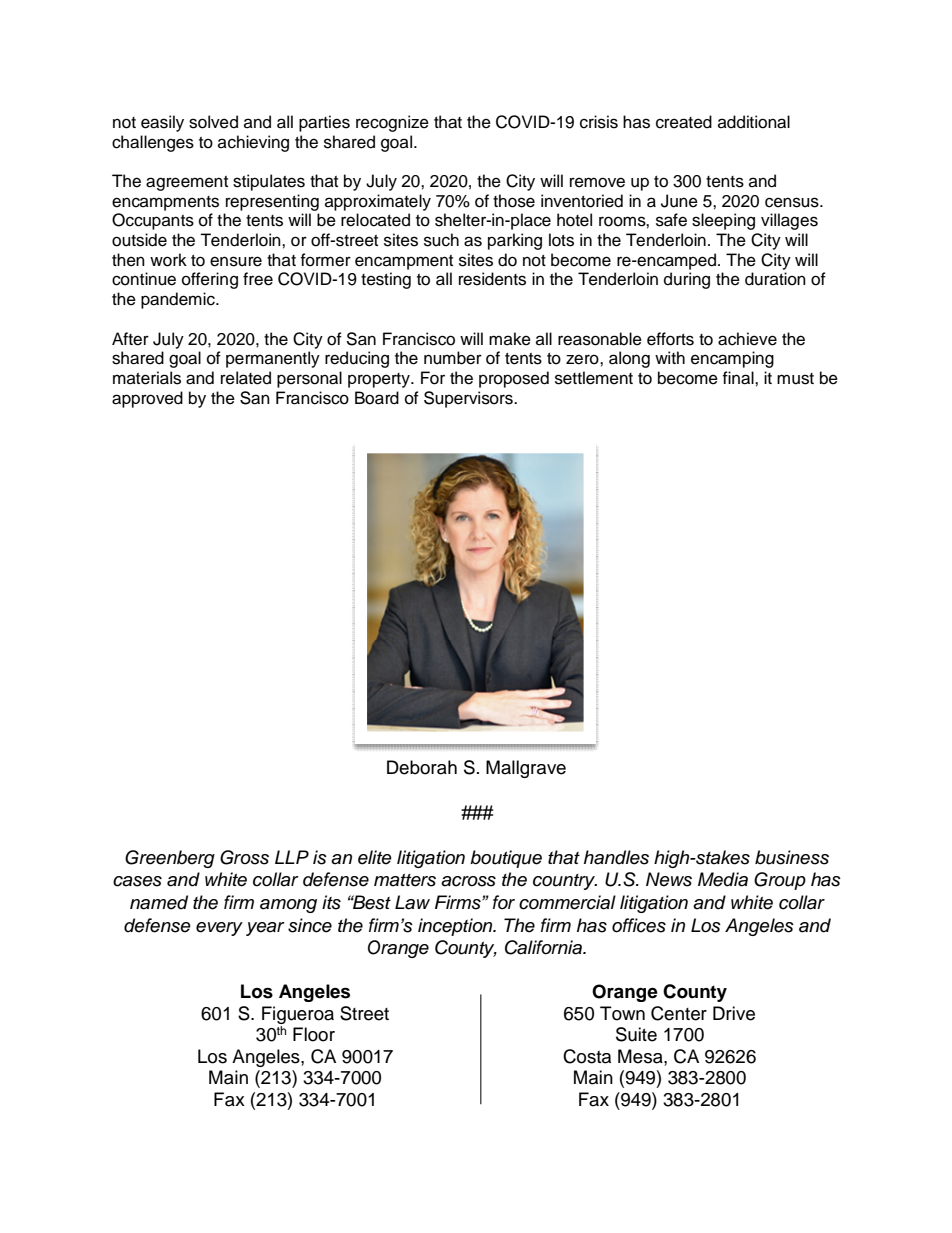 This document has width=952, height=1233. Describe the element at coordinates (453, 358) in the document. I see `number` at that location.
